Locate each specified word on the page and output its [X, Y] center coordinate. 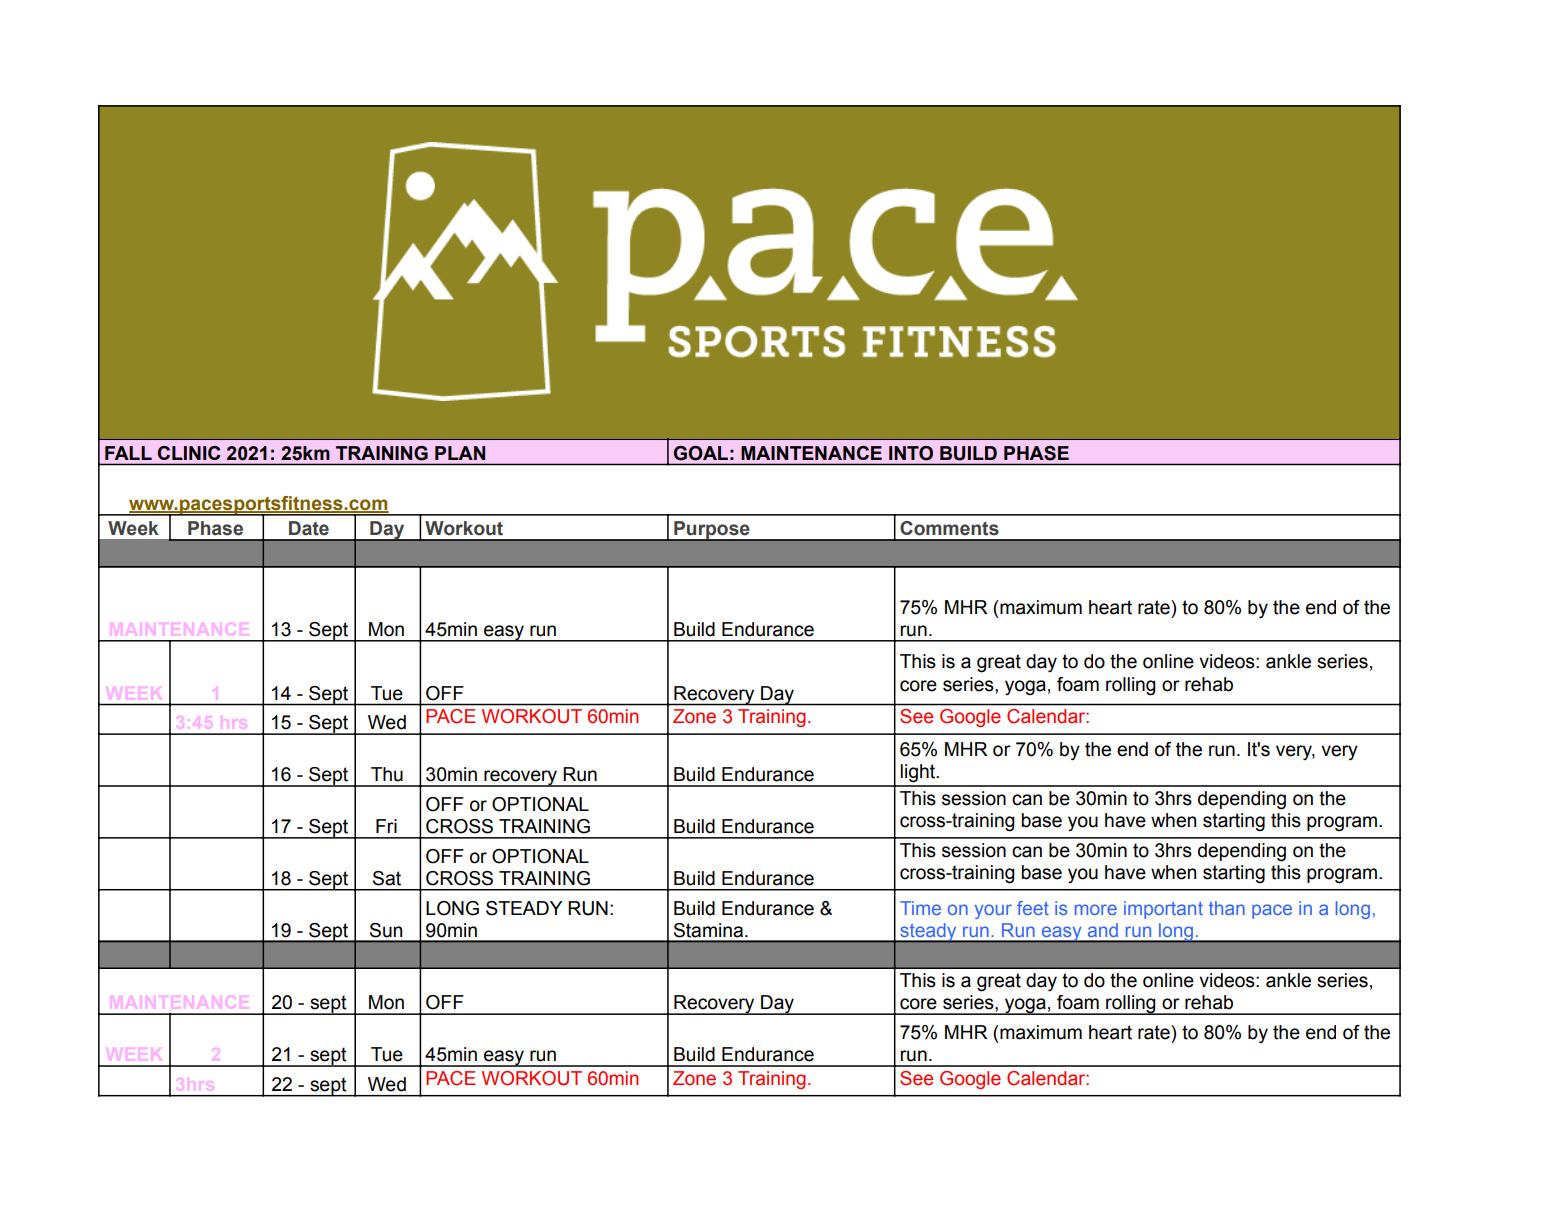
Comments [949, 528]
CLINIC [189, 453]
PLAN [460, 453]
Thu [387, 774]
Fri [386, 826]
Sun [386, 930]
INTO [911, 453]
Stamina [708, 930]
